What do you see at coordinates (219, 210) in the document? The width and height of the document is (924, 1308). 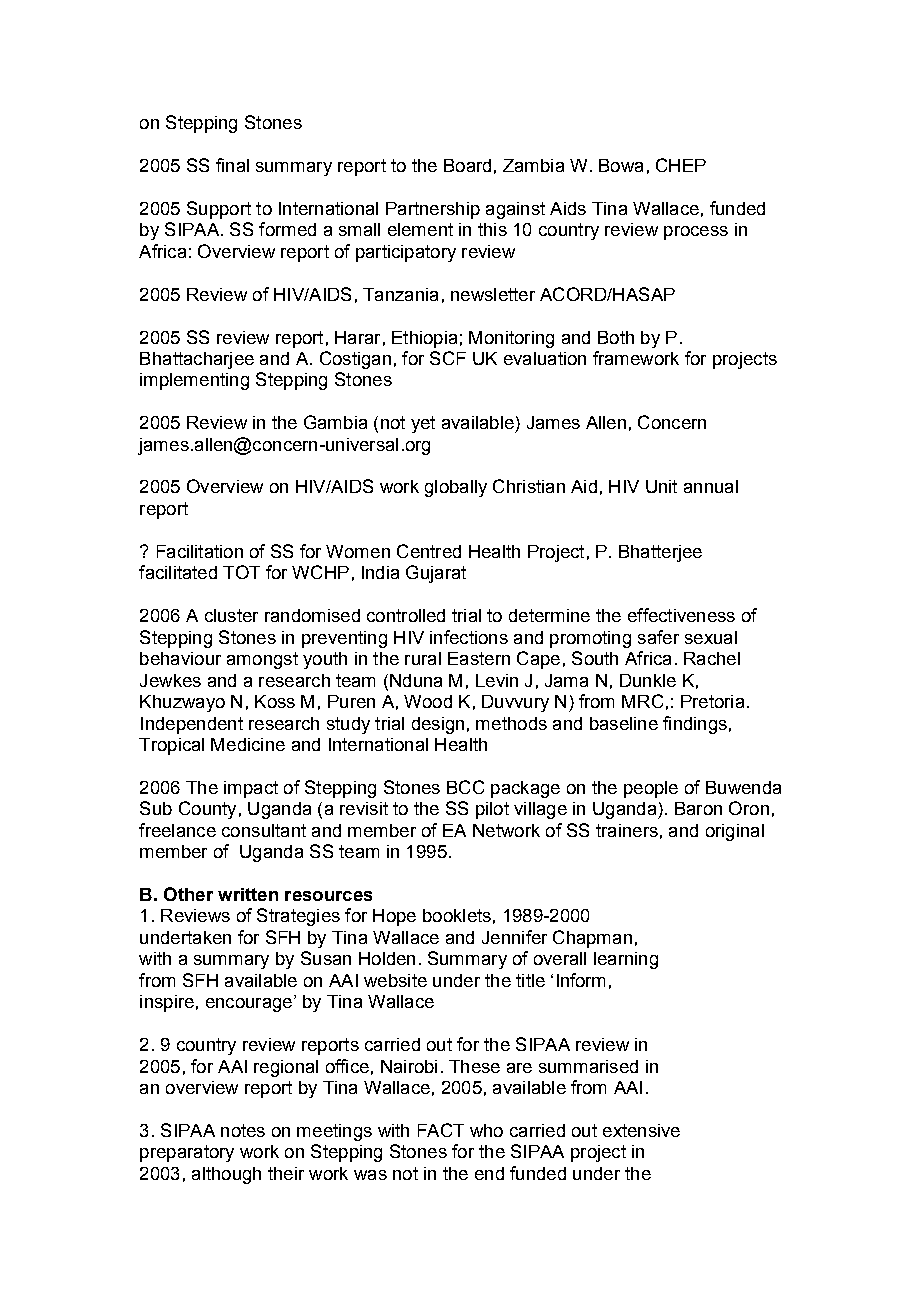 I see `Support` at bounding box center [219, 210].
